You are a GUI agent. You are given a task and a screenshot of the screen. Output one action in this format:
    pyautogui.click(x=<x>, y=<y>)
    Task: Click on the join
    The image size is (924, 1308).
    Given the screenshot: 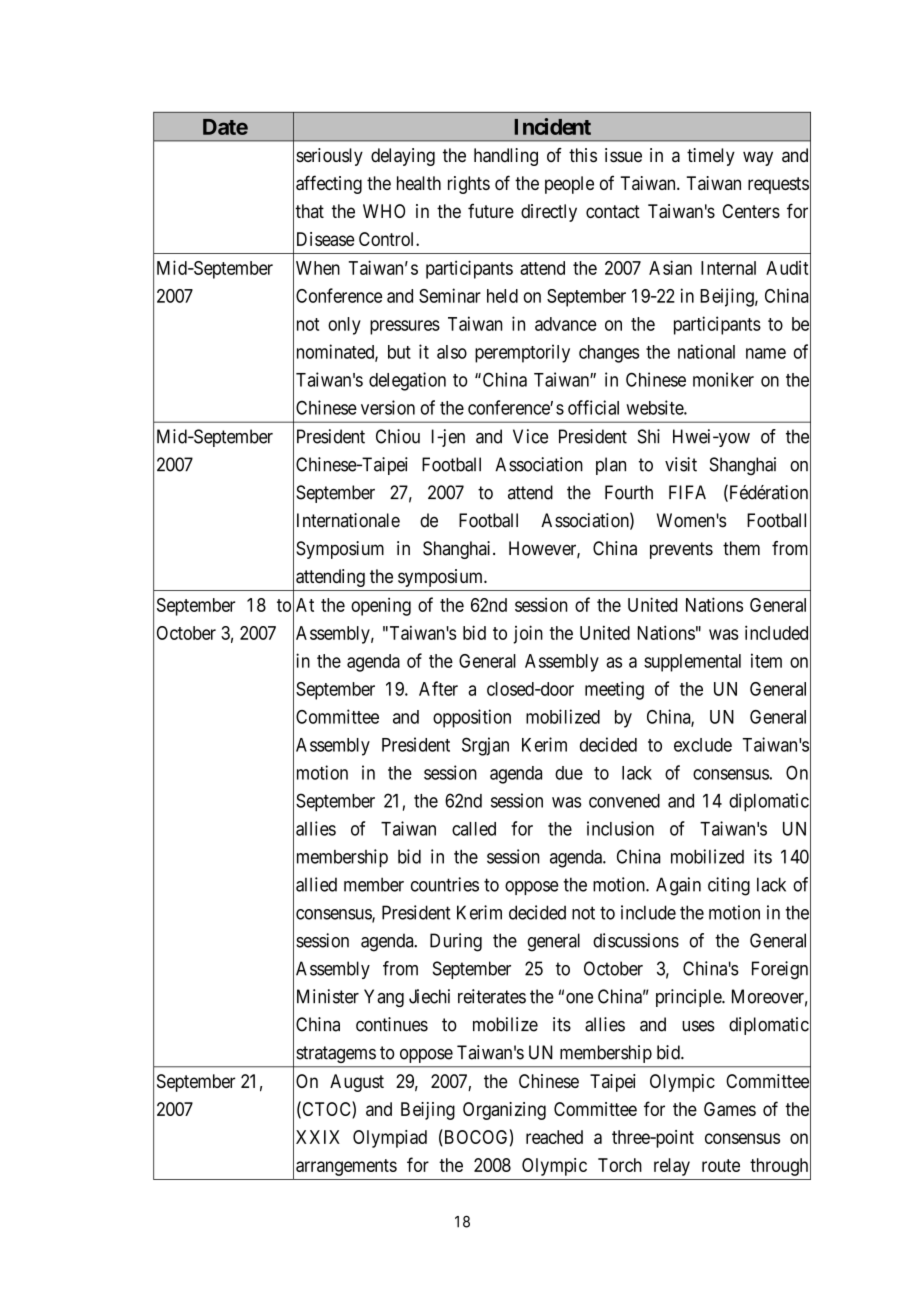 What is the action you would take?
    pyautogui.click(x=528, y=634)
